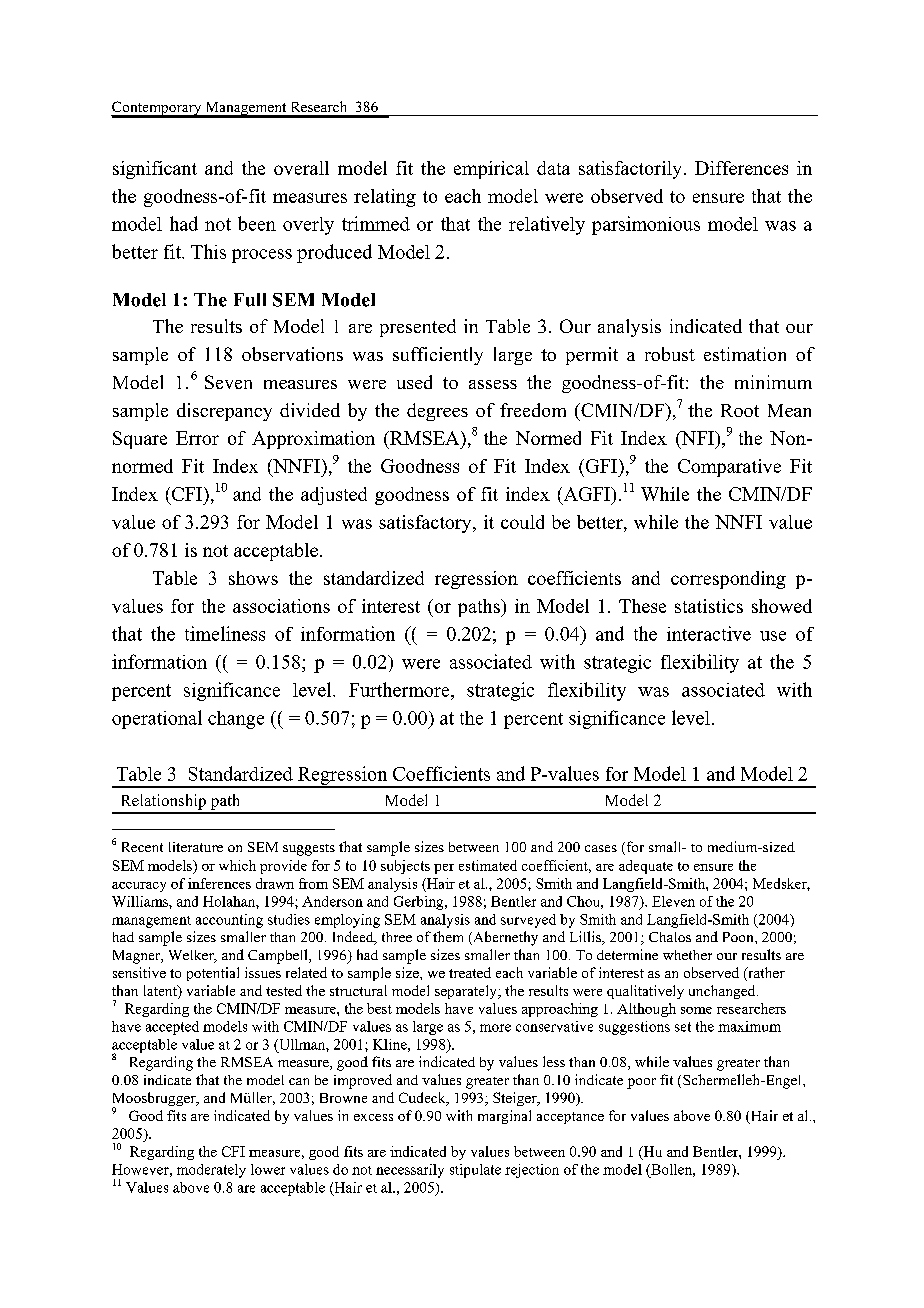 The height and width of the page is (1308, 924). Describe the element at coordinates (475, 1171) in the page. I see `stipulate` at that location.
